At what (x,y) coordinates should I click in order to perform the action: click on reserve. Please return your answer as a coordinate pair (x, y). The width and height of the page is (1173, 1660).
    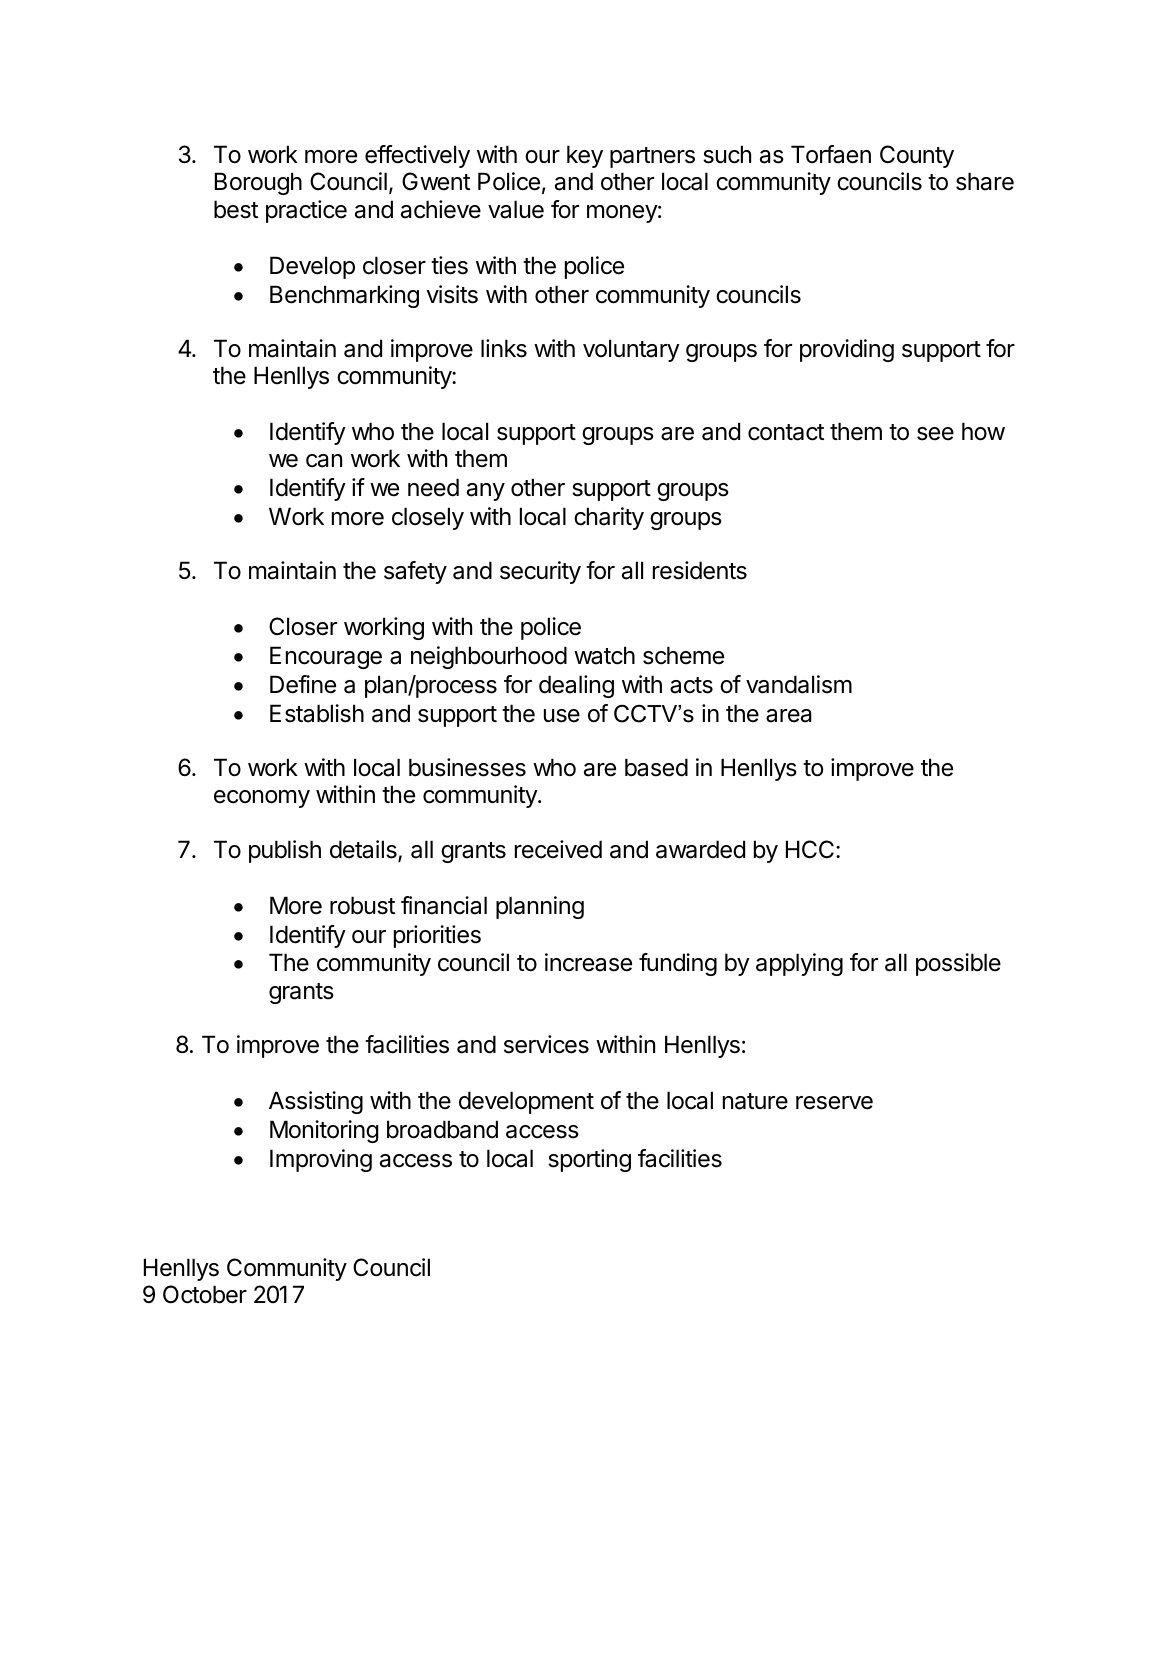
    Looking at the image, I should click on (834, 1103).
